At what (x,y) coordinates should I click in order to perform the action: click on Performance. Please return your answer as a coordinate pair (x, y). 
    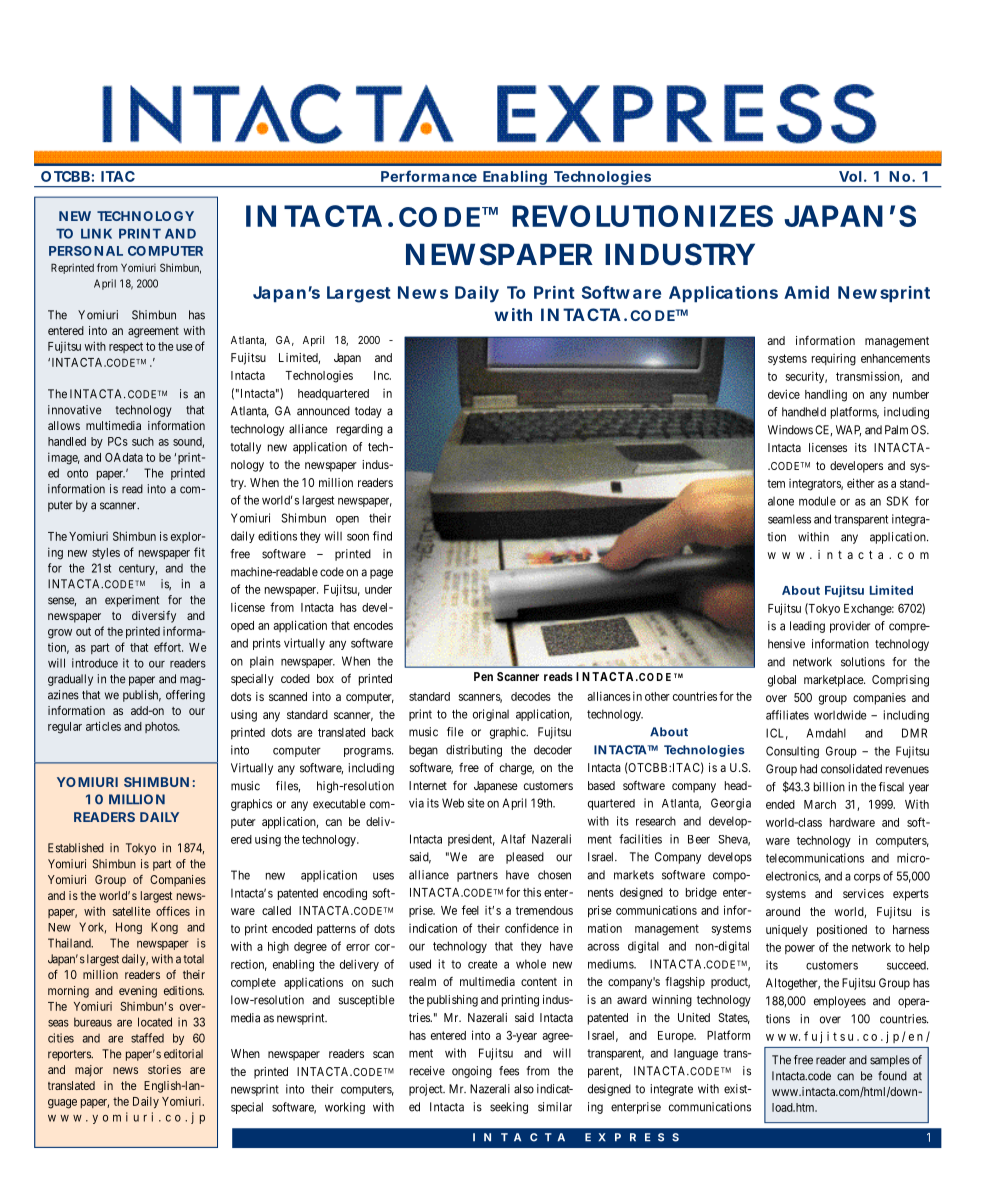
    Looking at the image, I should click on (429, 176).
